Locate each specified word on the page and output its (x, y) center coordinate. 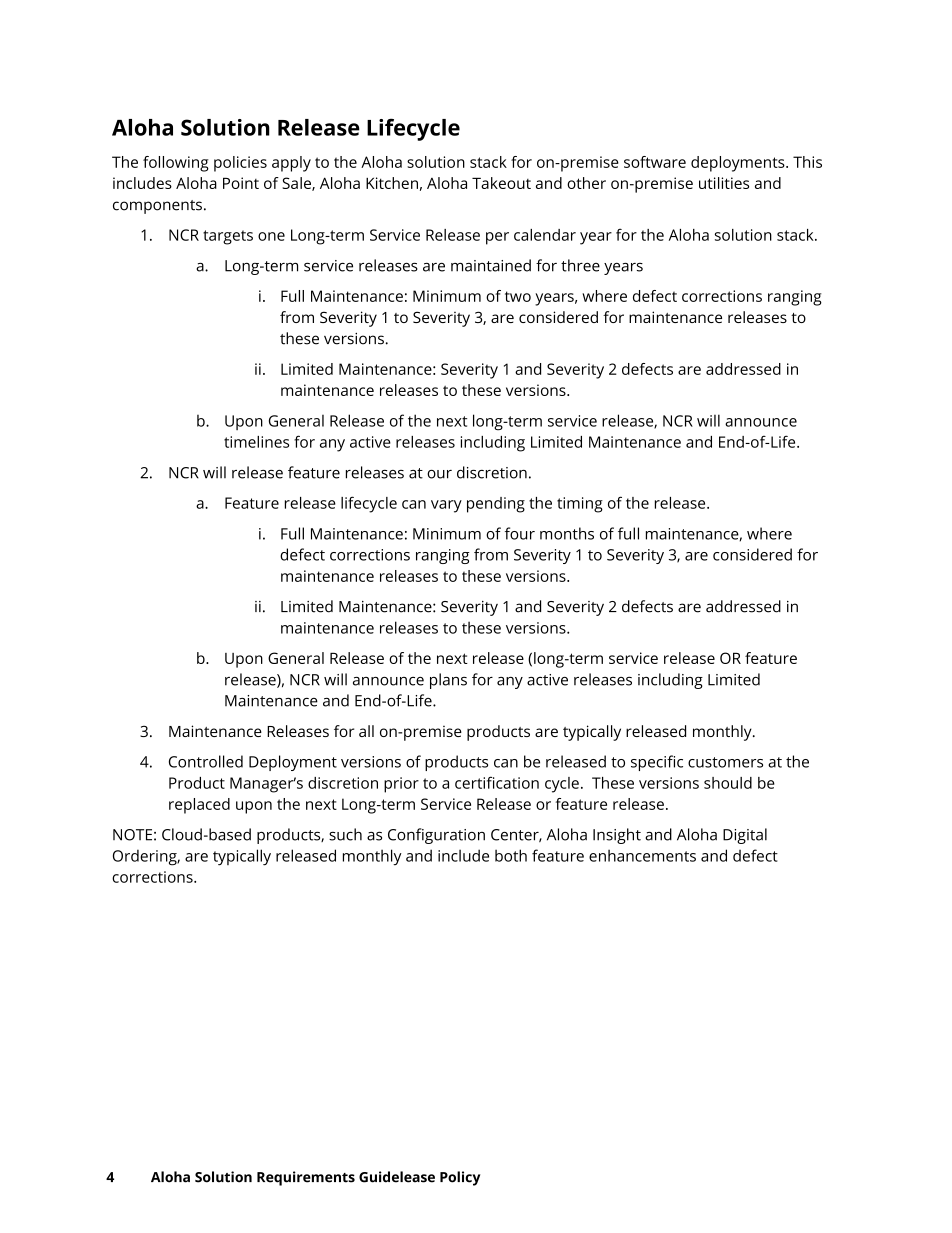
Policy (460, 1178)
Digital (745, 836)
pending (496, 505)
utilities (724, 183)
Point (241, 183)
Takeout (501, 183)
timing (580, 505)
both (511, 855)
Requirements (306, 1178)
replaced (199, 806)
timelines (256, 442)
